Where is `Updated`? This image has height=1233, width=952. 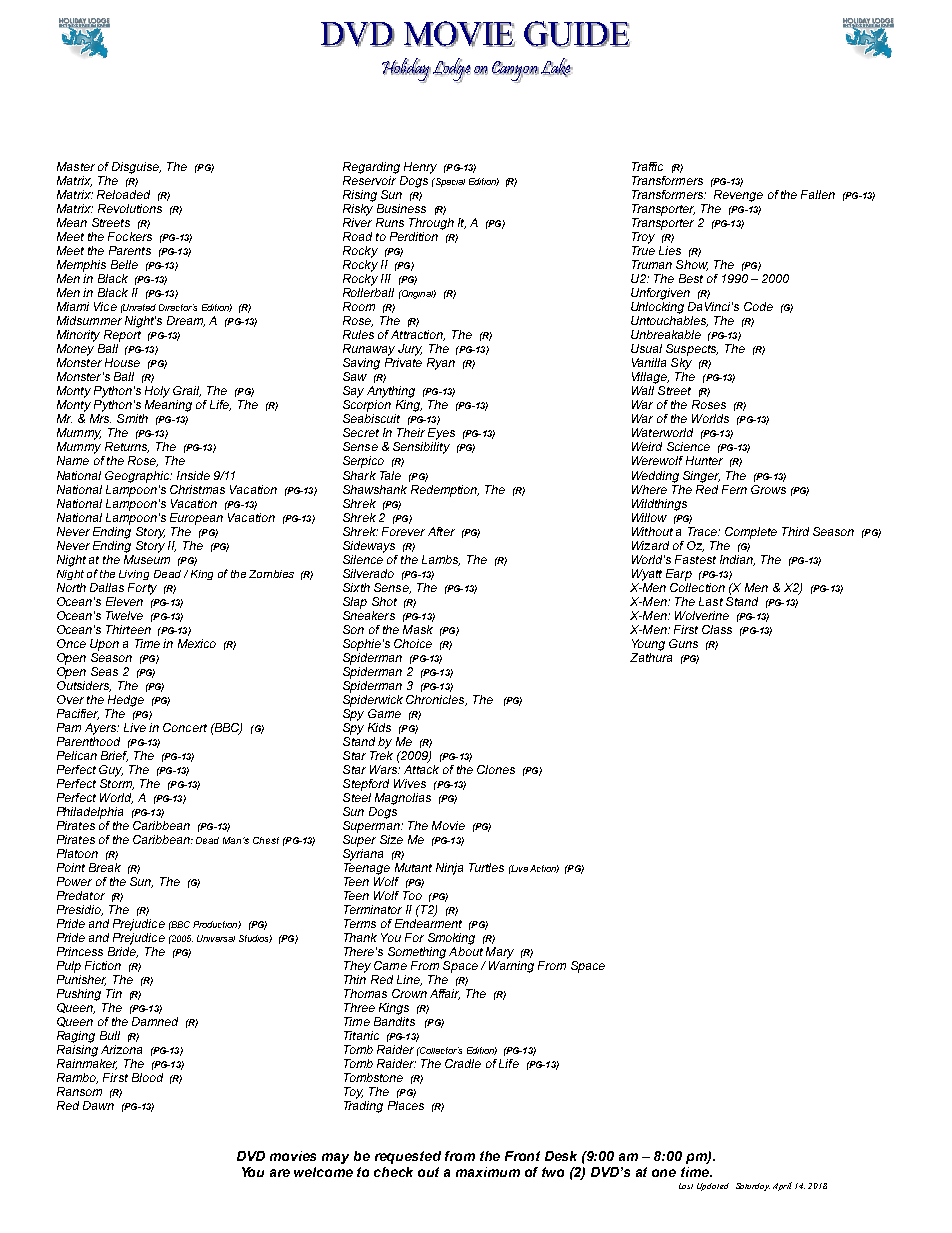
Updated is located at coordinates (713, 1187).
